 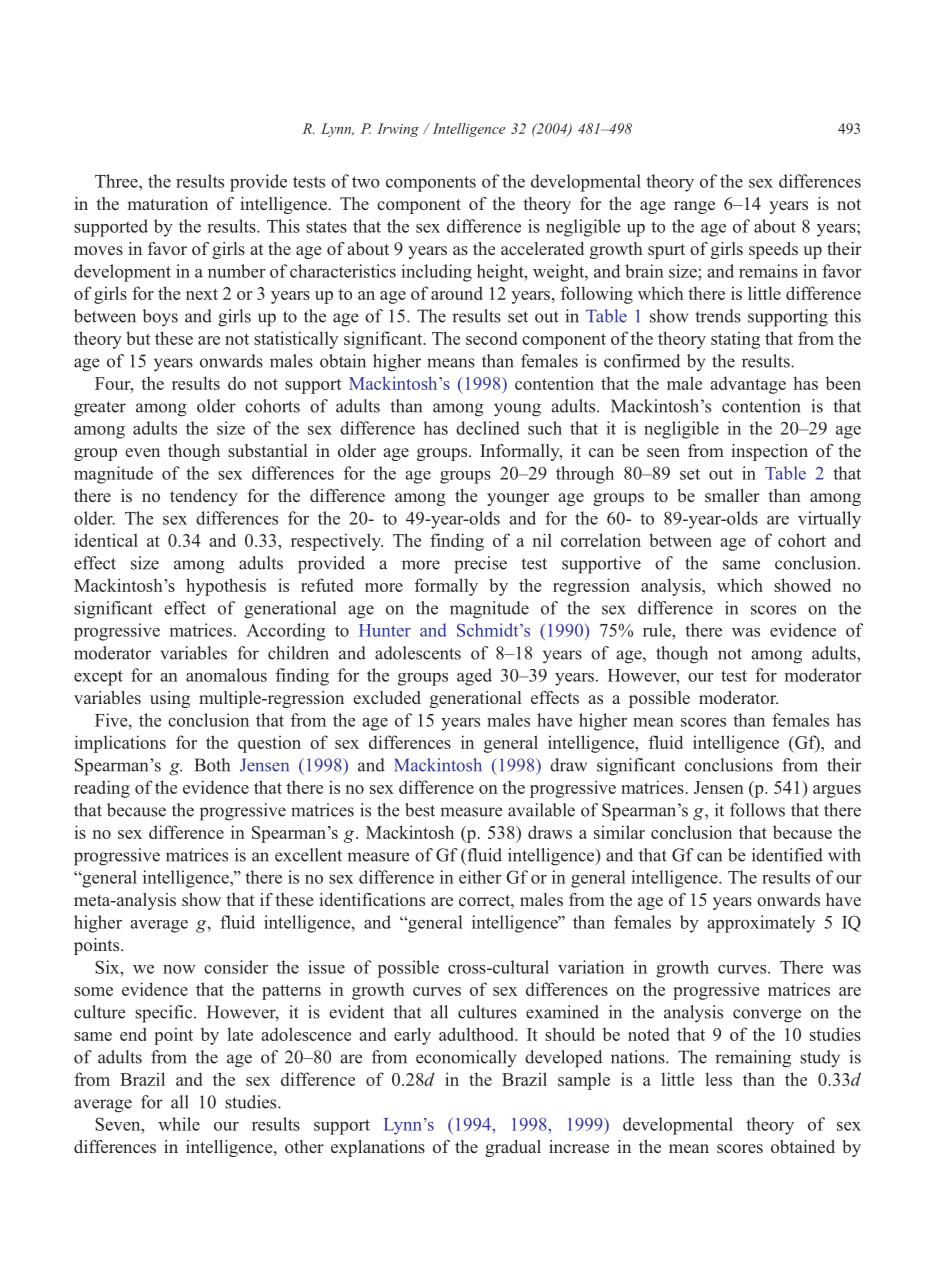 I want to click on argues, so click(x=837, y=791).
